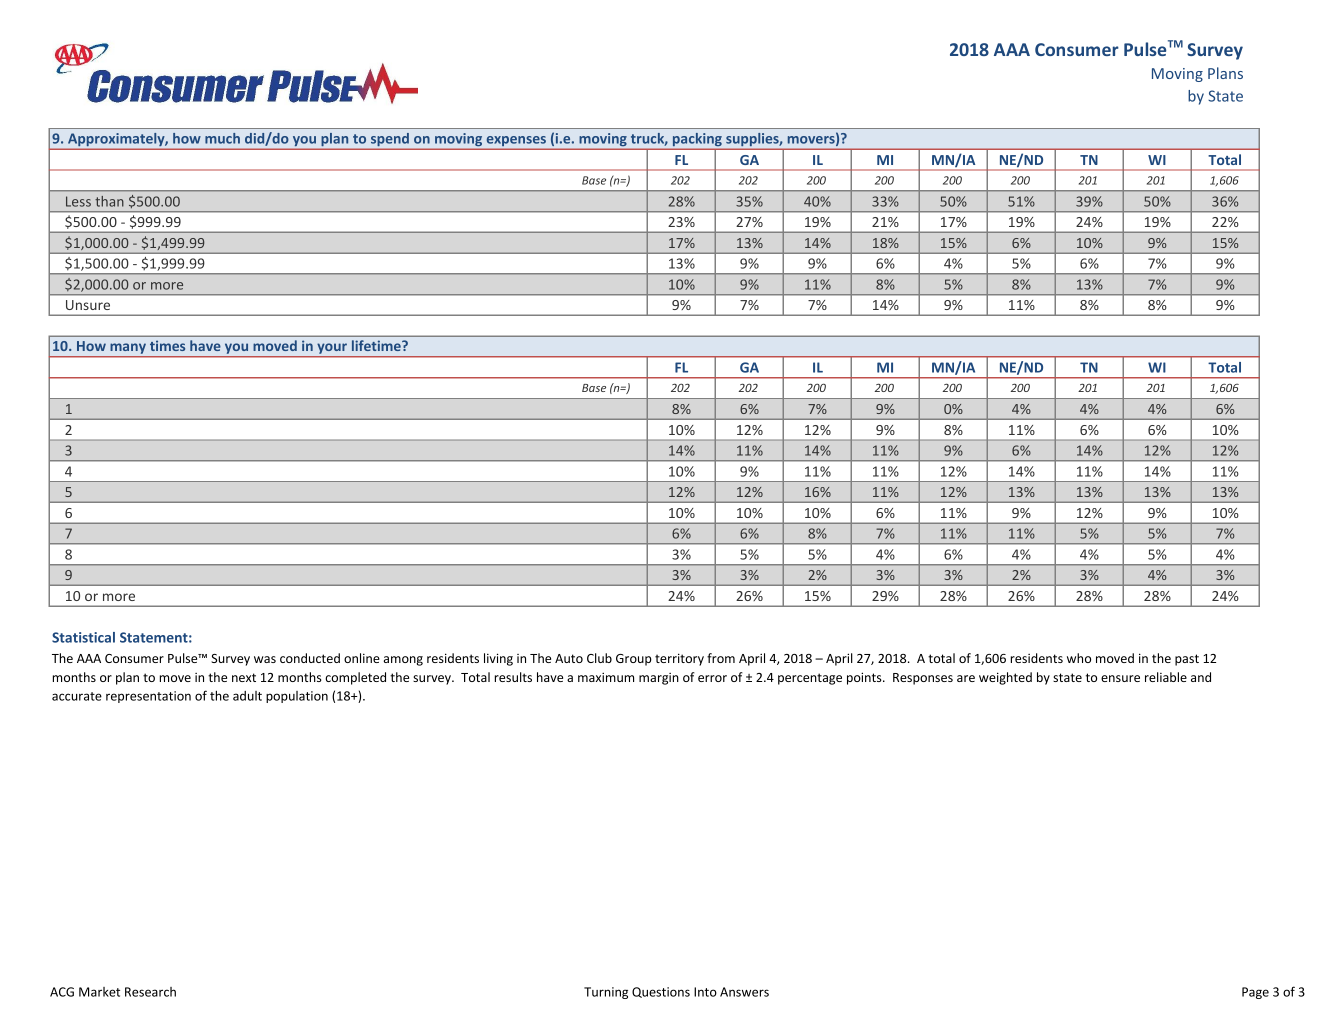 Image resolution: width=1331 pixels, height=1028 pixels. Describe the element at coordinates (1079, 658) in the image. I see `who` at that location.
